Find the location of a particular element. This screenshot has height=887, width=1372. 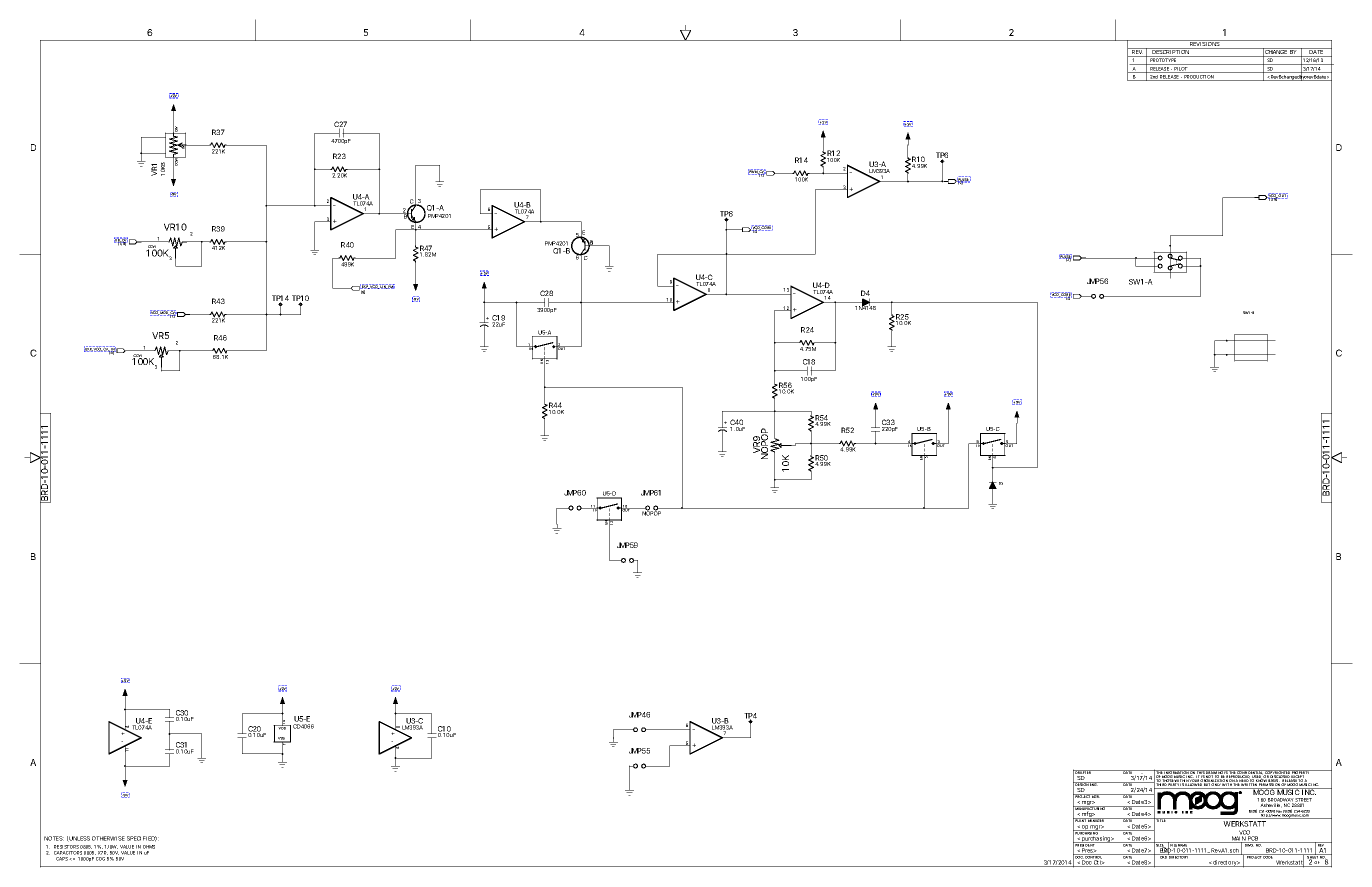

OTHERWISE is located at coordinates (108, 838).
